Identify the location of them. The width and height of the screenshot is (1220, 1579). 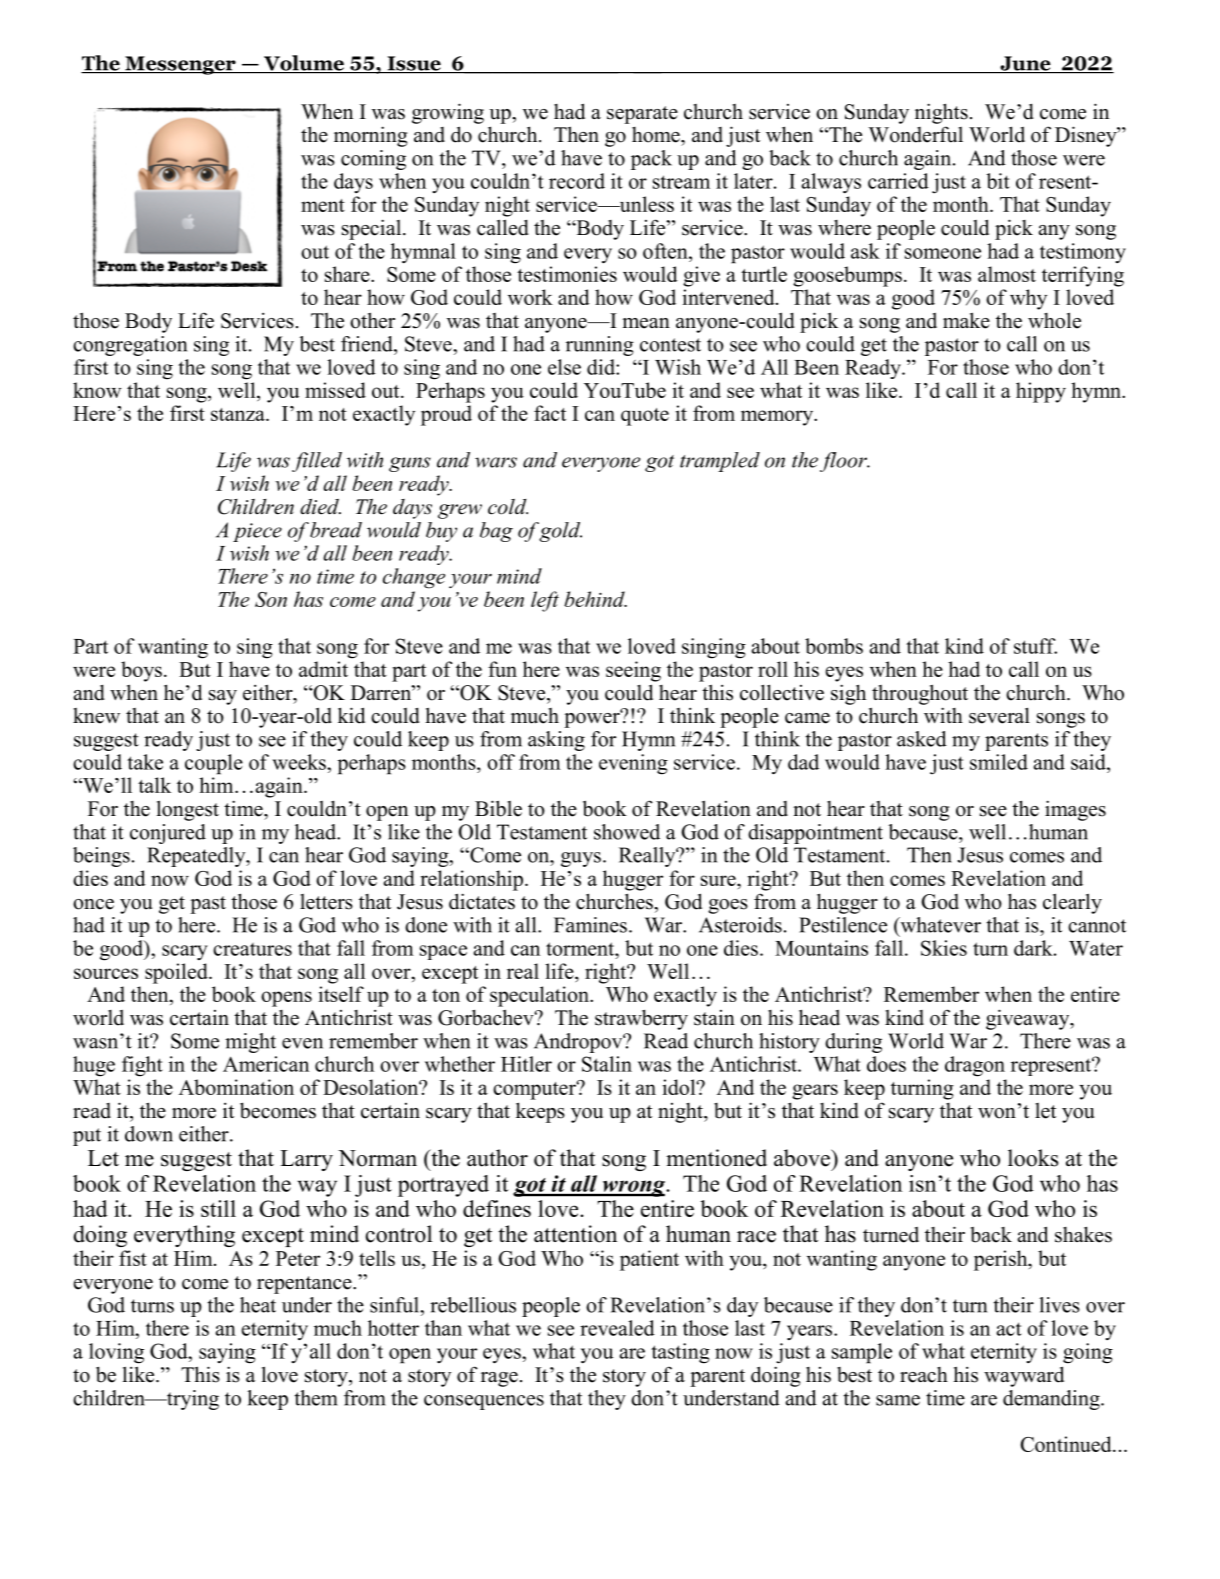
(316, 1398).
